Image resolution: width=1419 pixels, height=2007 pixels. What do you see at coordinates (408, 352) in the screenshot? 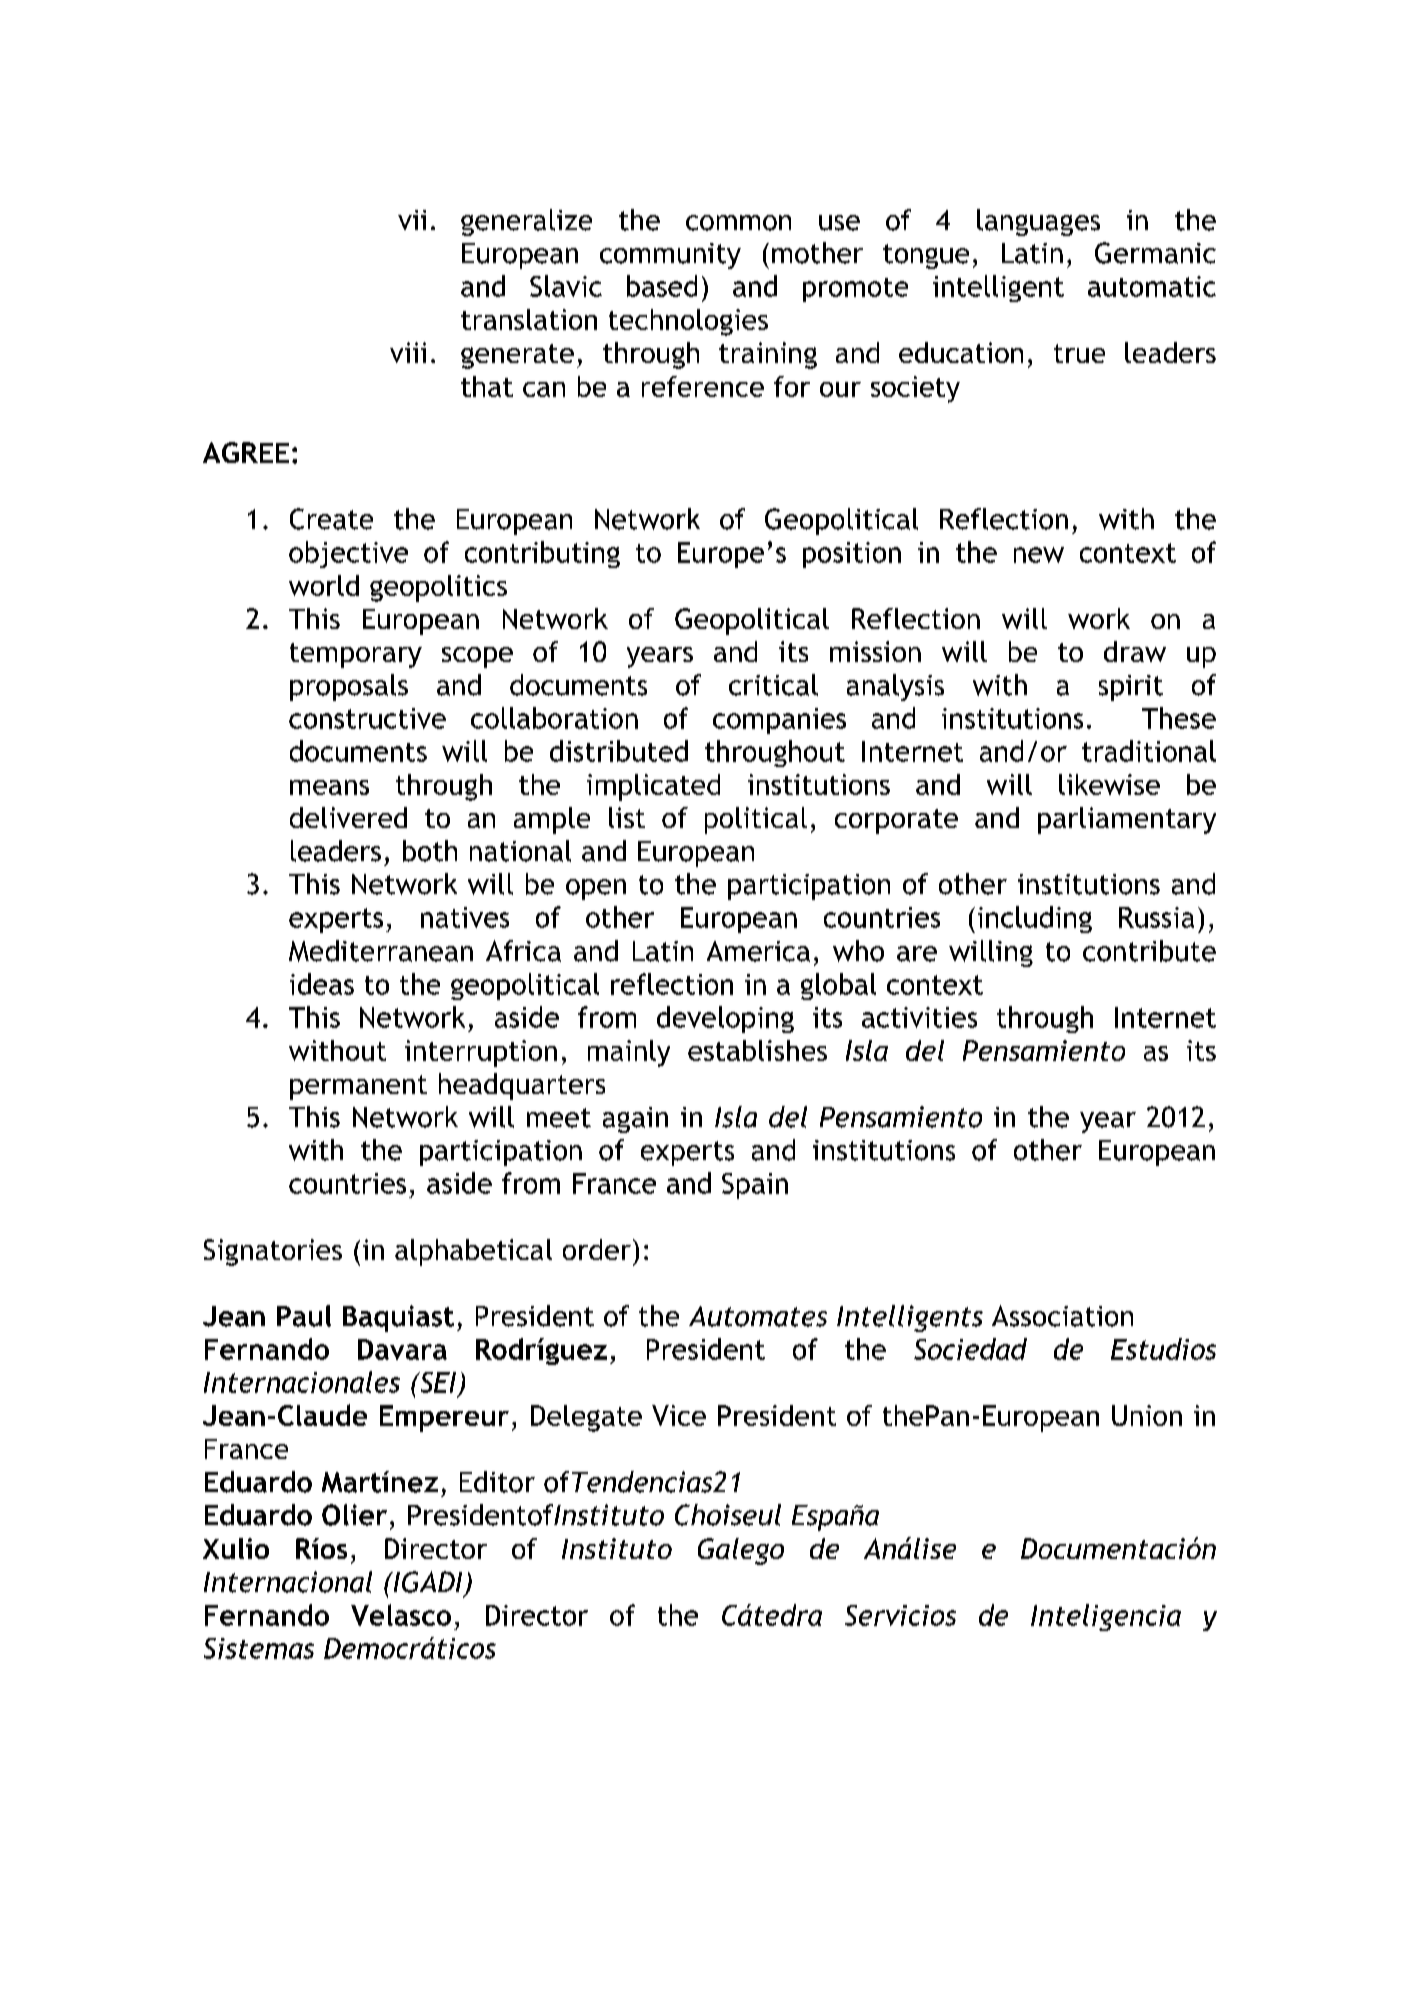
I see `viii` at bounding box center [408, 352].
